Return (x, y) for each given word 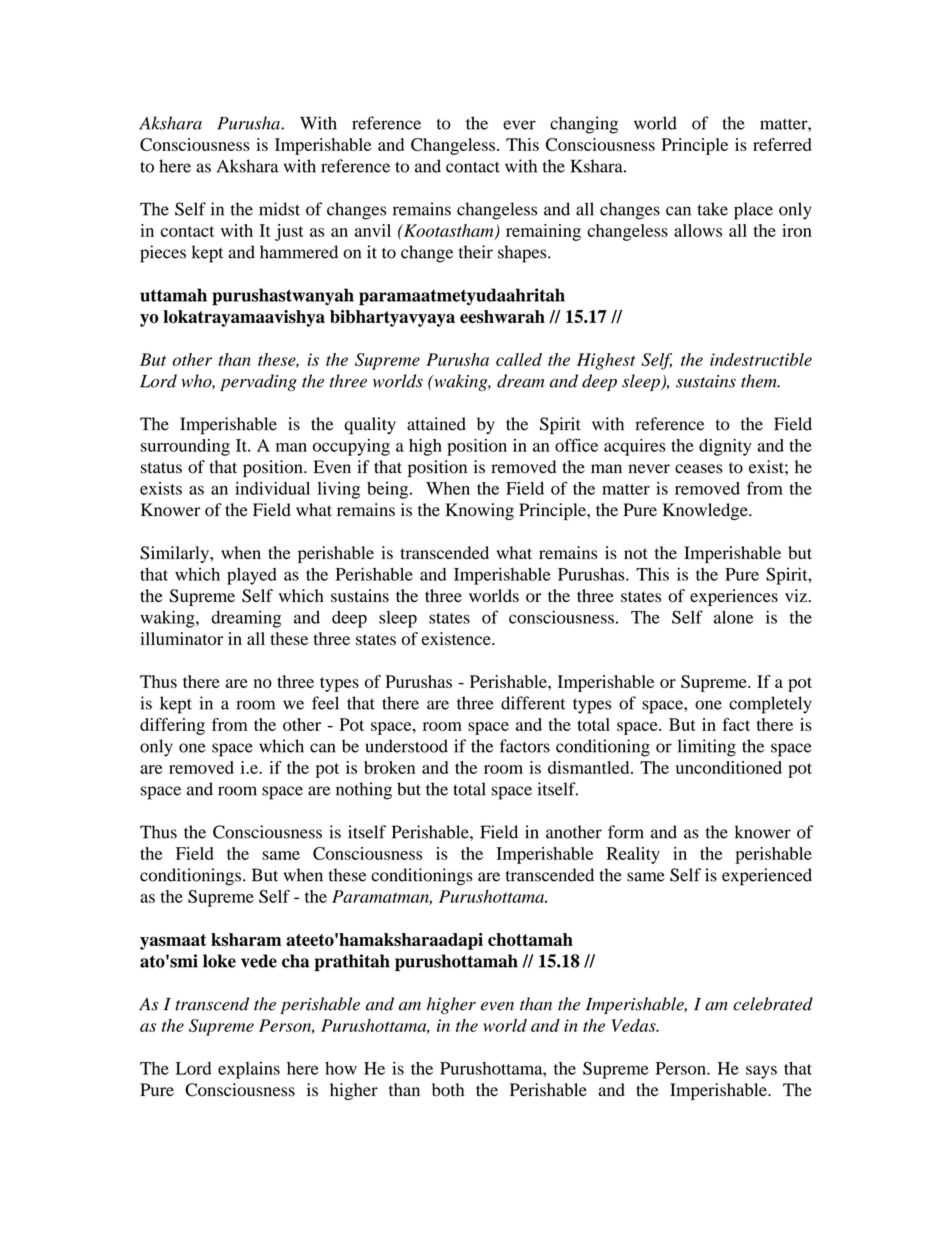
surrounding (185, 447)
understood (407, 746)
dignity (725, 447)
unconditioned (729, 767)
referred (782, 144)
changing (584, 125)
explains (249, 1070)
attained (436, 424)
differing (172, 726)
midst (279, 209)
